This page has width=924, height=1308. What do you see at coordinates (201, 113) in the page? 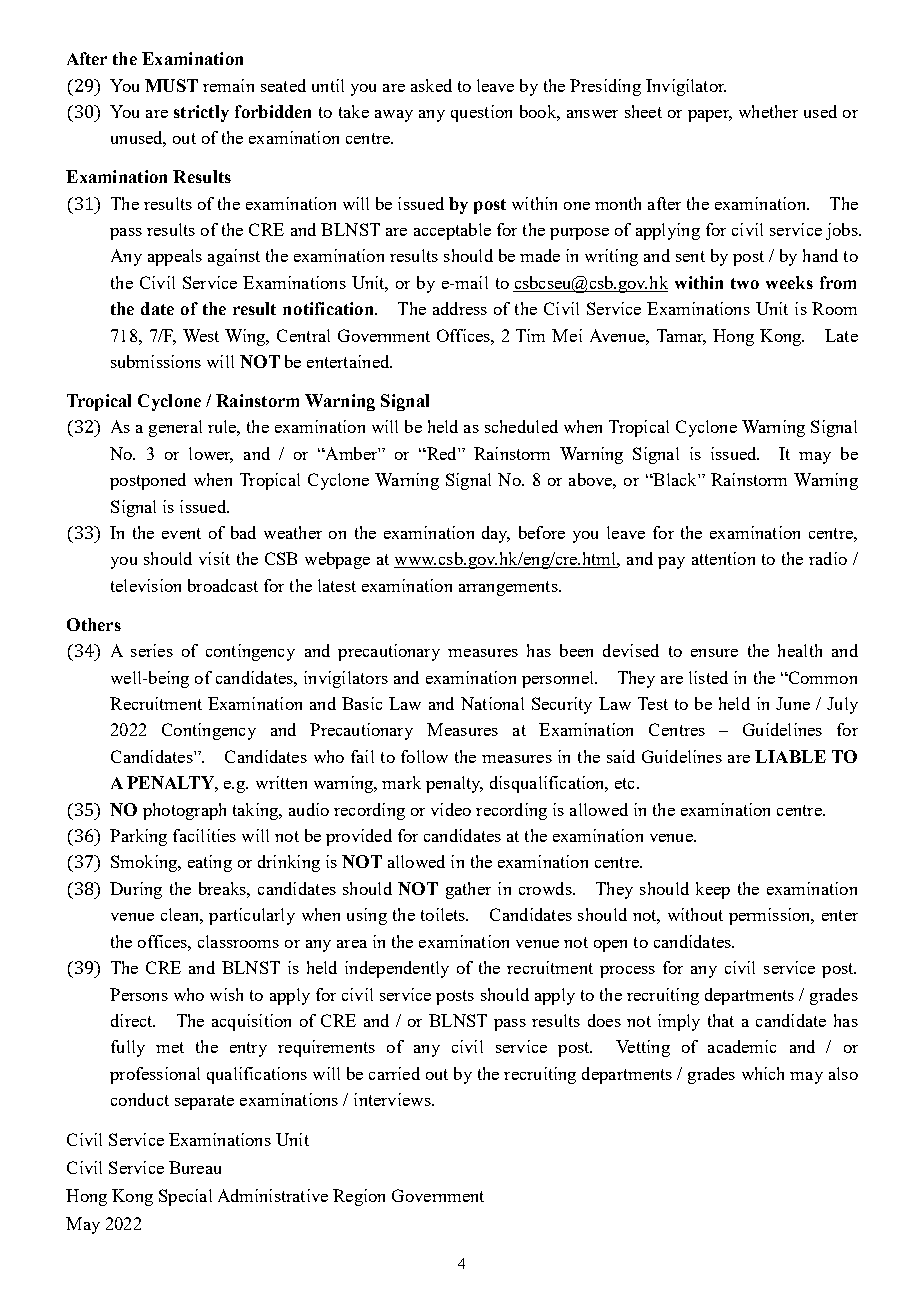
I see `strictly` at bounding box center [201, 113].
